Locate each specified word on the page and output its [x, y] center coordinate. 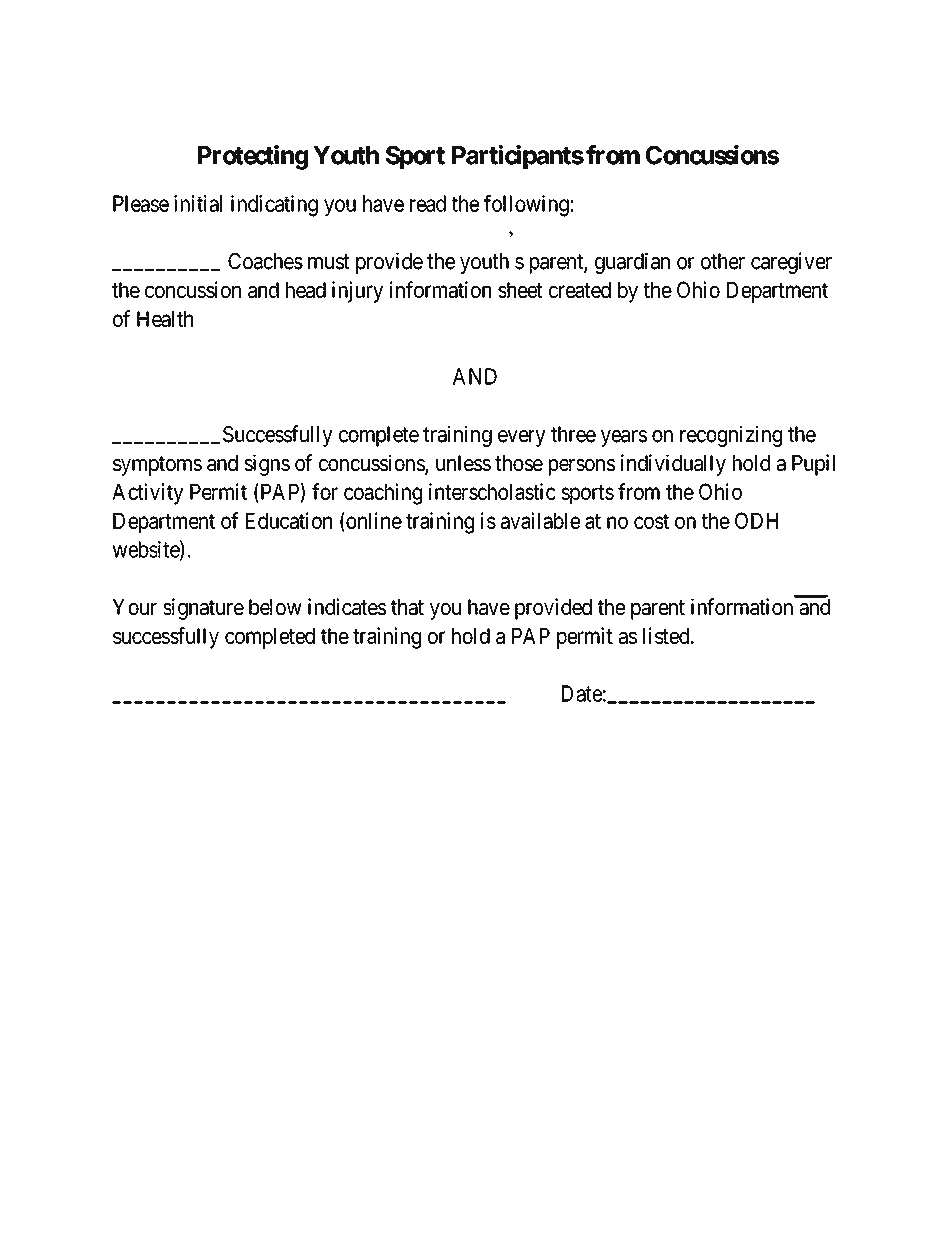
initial [198, 203]
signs [267, 465]
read [428, 203]
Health [165, 319]
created [580, 290]
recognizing [731, 436]
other [723, 261]
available [540, 520]
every [522, 438]
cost [651, 521]
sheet [520, 290]
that [407, 607]
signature [203, 609]
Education [289, 520]
